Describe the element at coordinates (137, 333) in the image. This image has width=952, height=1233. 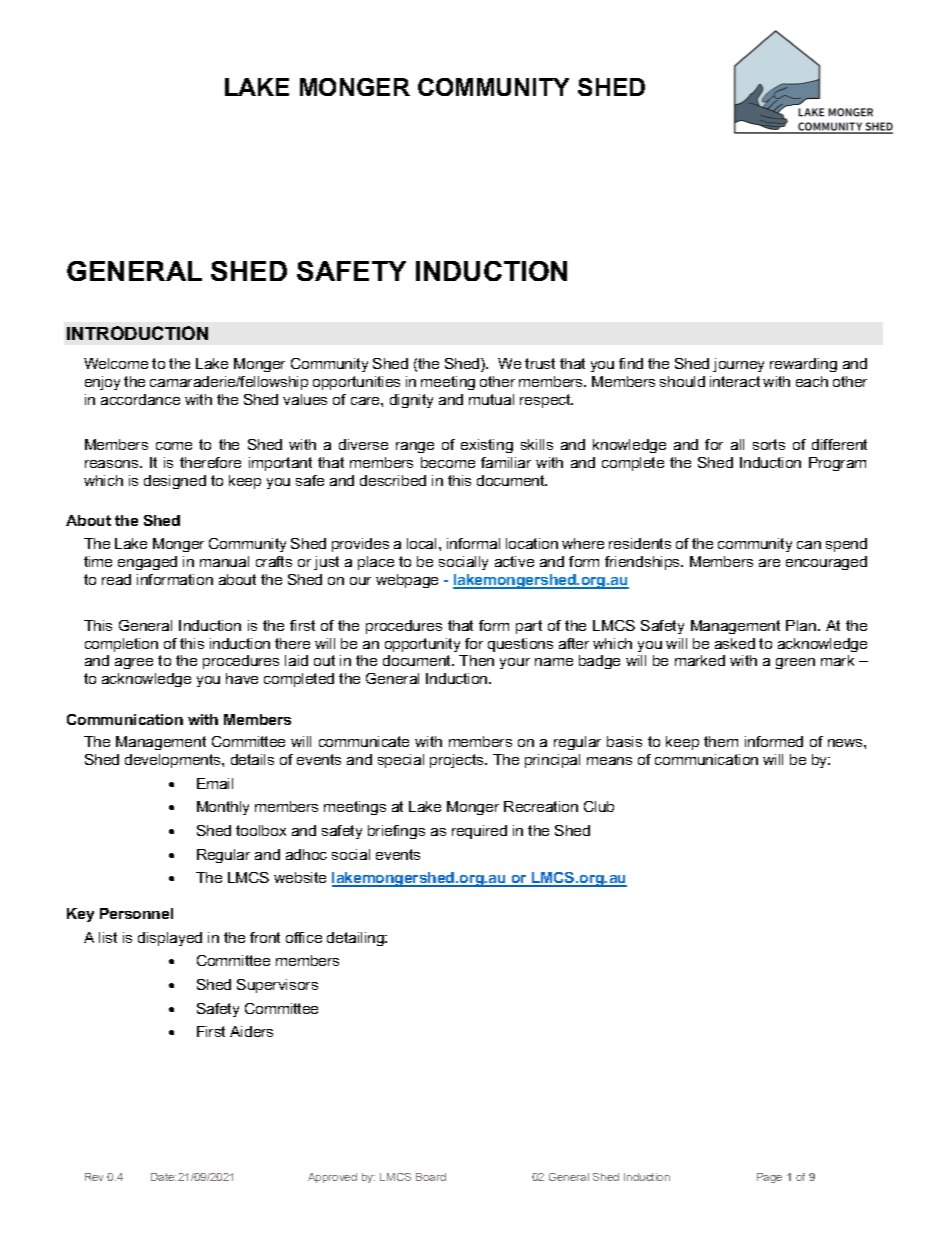
I see `INTRODUCTION` at that location.
